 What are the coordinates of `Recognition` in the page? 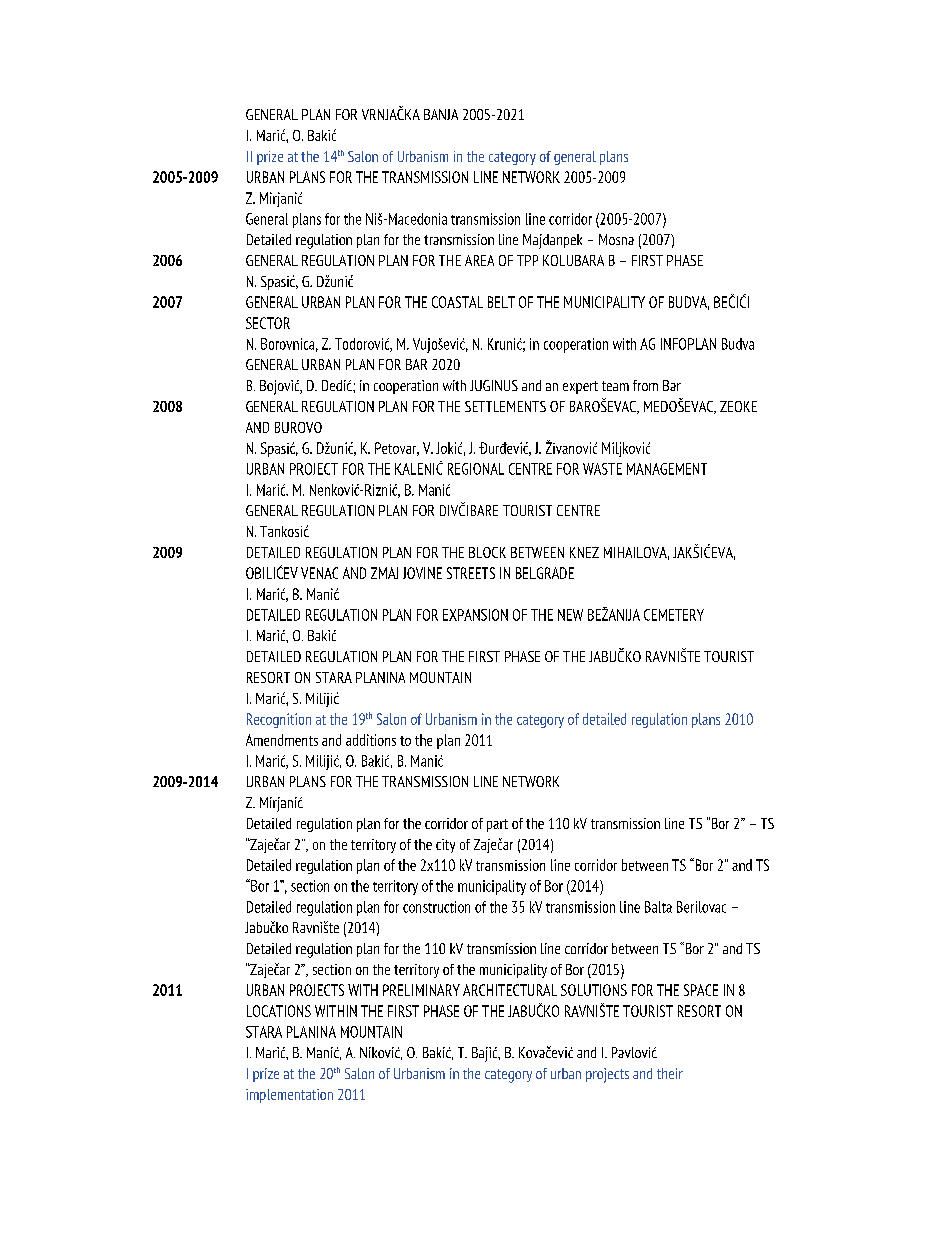 It's located at (279, 720).
